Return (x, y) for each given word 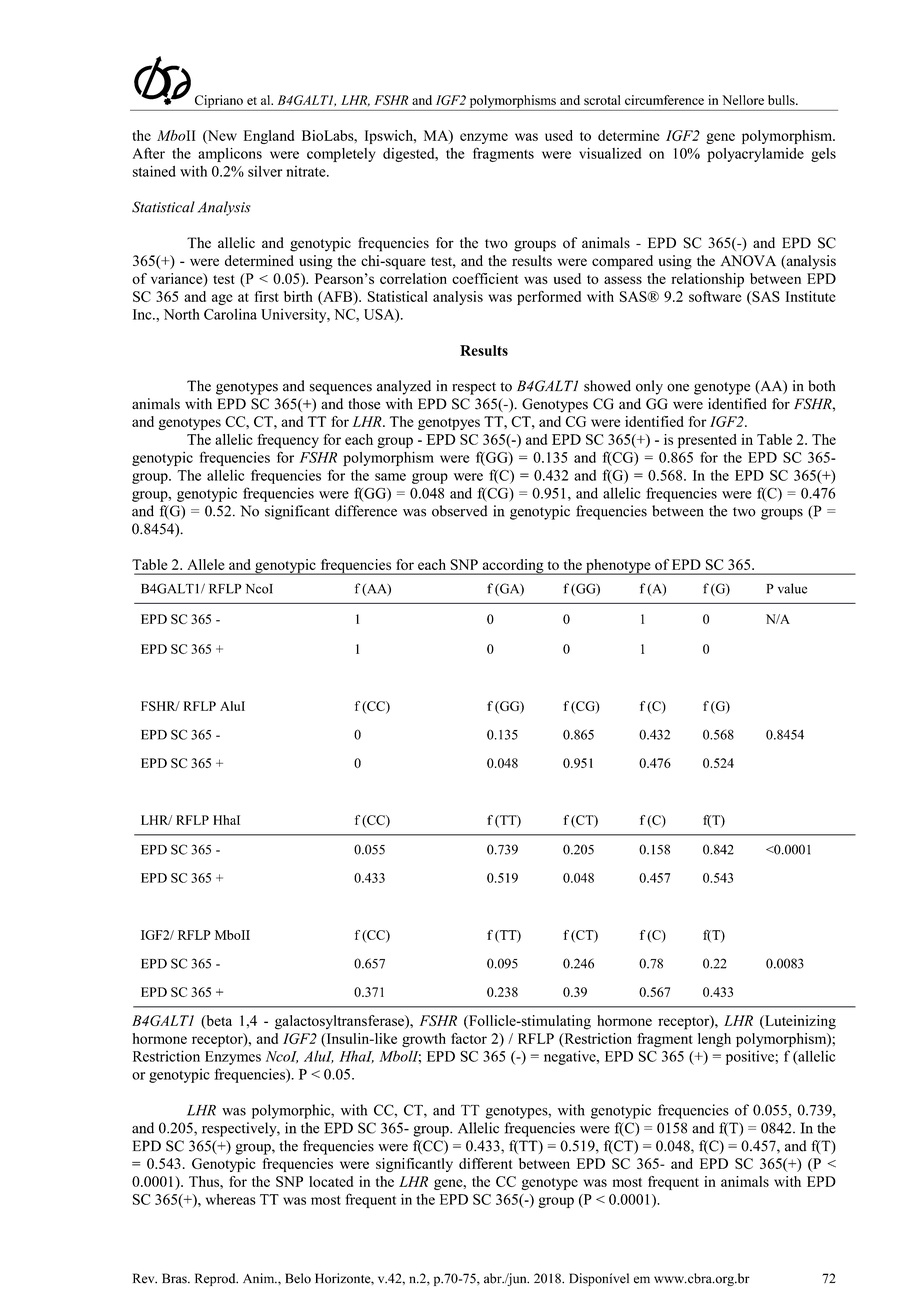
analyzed (404, 387)
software (715, 296)
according (513, 567)
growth (424, 1040)
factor (469, 1038)
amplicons (230, 155)
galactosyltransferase (340, 1022)
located (331, 1181)
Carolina (230, 314)
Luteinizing (799, 1022)
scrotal (602, 100)
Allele (206, 564)
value (792, 588)
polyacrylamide (755, 155)
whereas (231, 1199)
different (486, 1163)
